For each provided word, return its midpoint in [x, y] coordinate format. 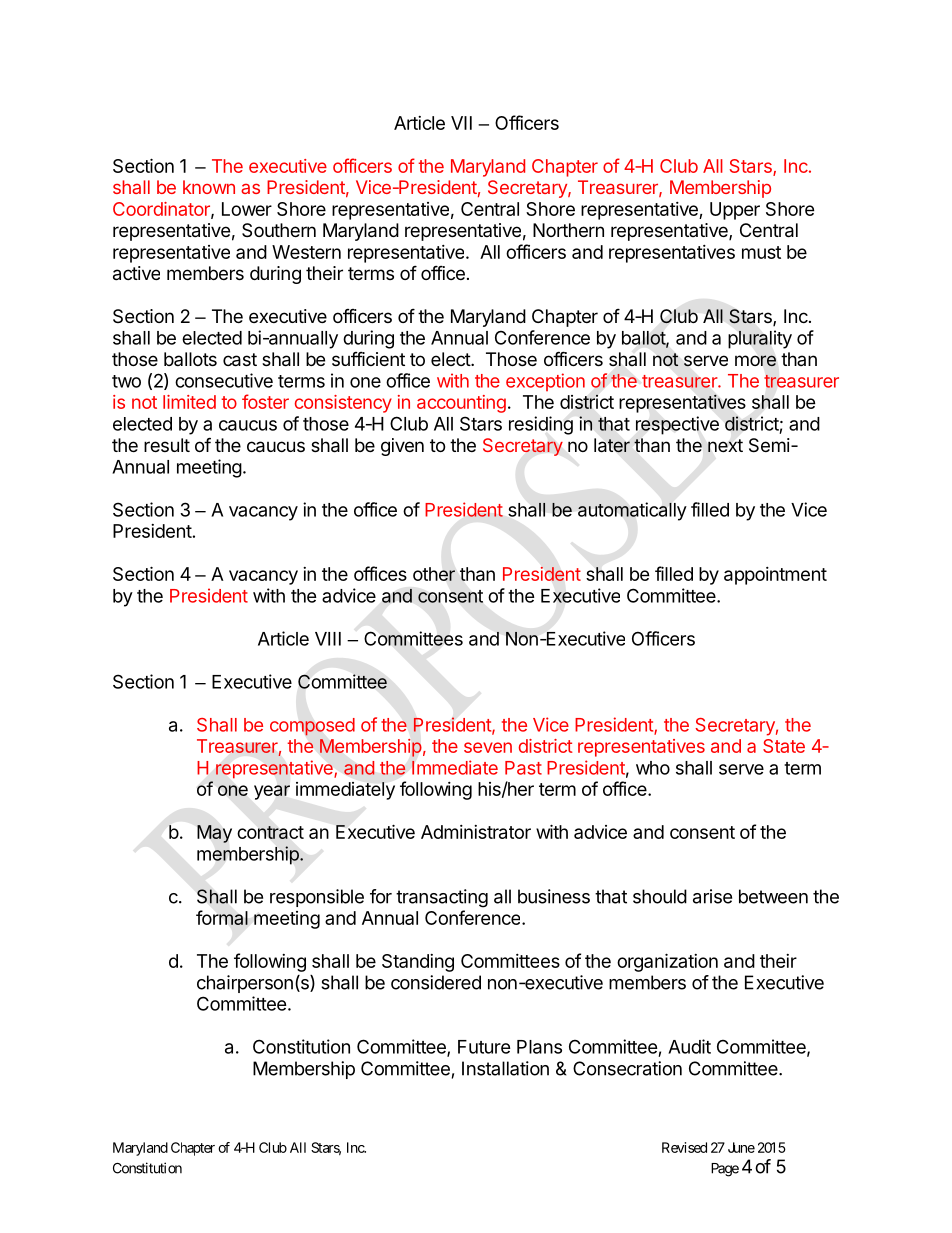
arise [712, 896]
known [209, 187]
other [434, 574]
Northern [568, 230]
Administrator [476, 832]
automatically [632, 511]
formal [222, 917]
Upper [735, 211]
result [167, 445]
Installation [505, 1068]
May [214, 834]
